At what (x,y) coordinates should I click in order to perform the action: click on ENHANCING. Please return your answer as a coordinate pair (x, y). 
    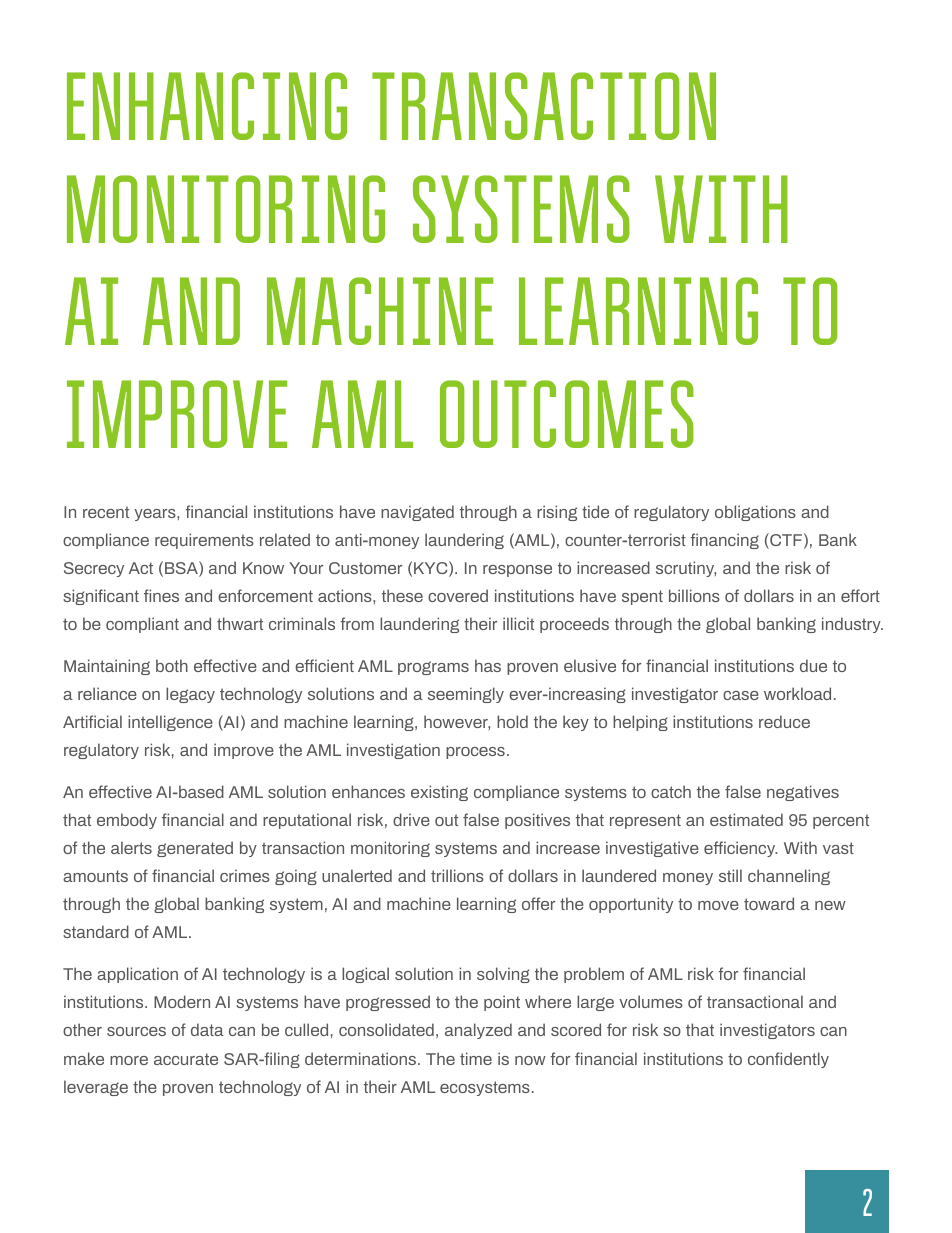
    Looking at the image, I should click on (207, 106).
